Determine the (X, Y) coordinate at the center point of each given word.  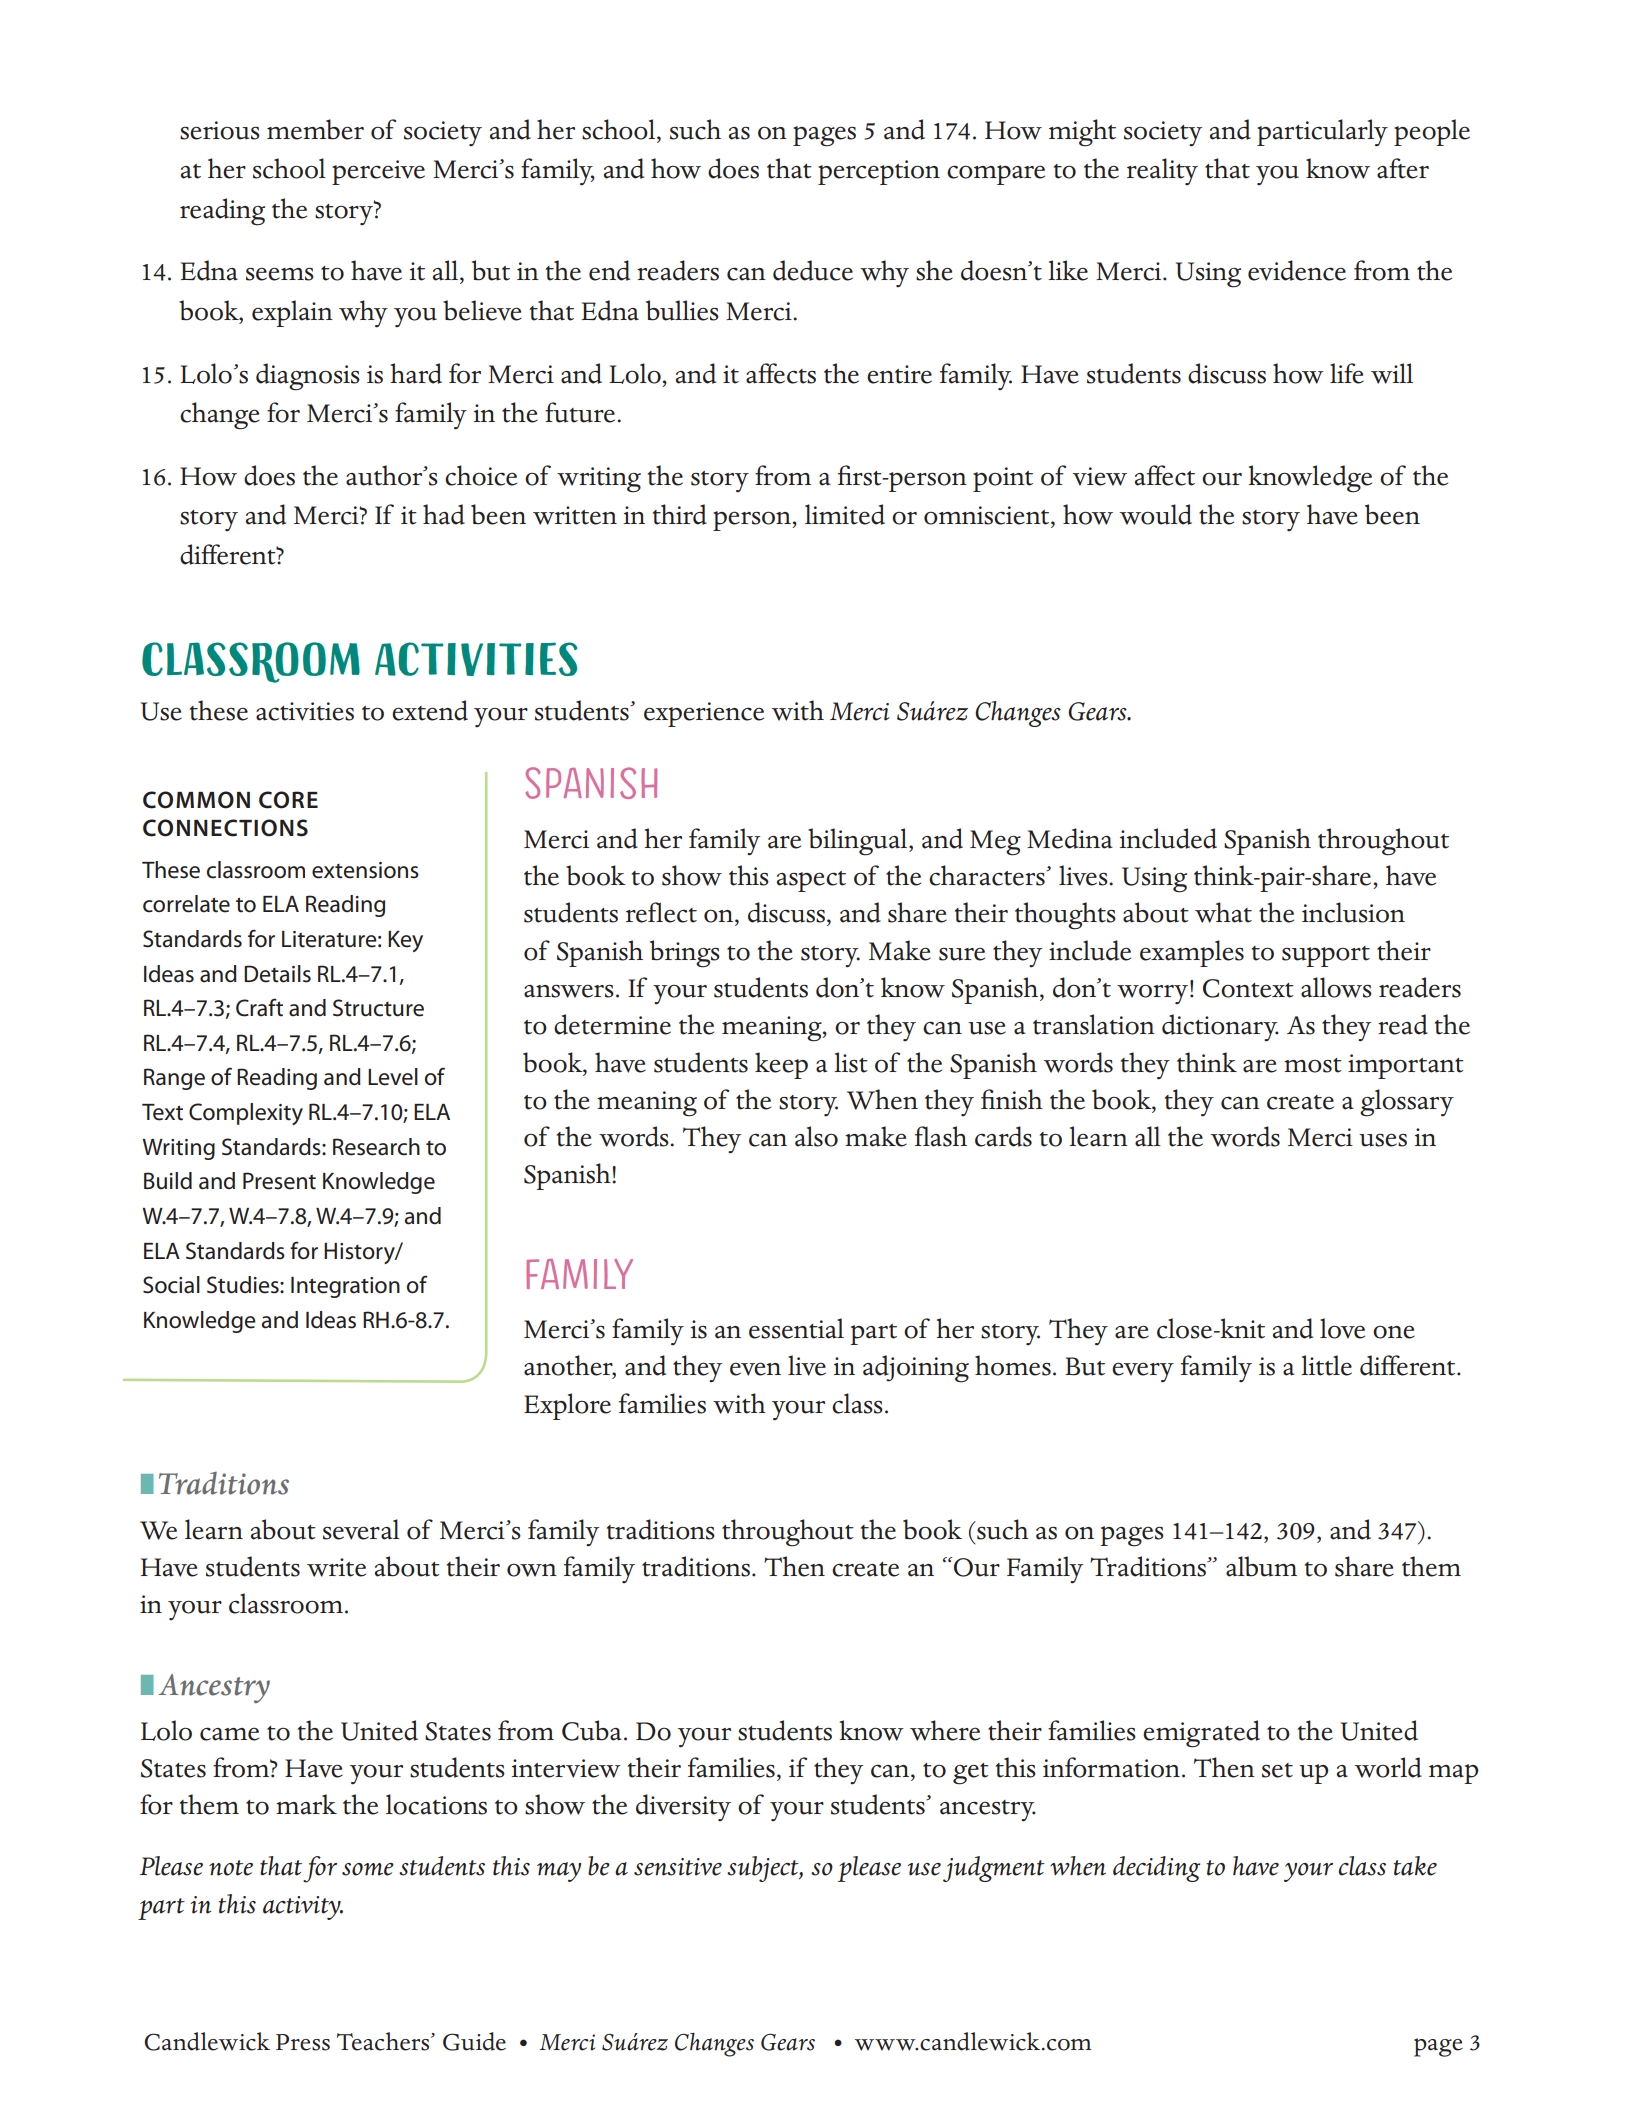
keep (781, 1065)
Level (393, 1077)
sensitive (678, 1867)
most (1313, 1065)
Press (303, 2042)
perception (879, 172)
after (1403, 168)
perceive (378, 172)
